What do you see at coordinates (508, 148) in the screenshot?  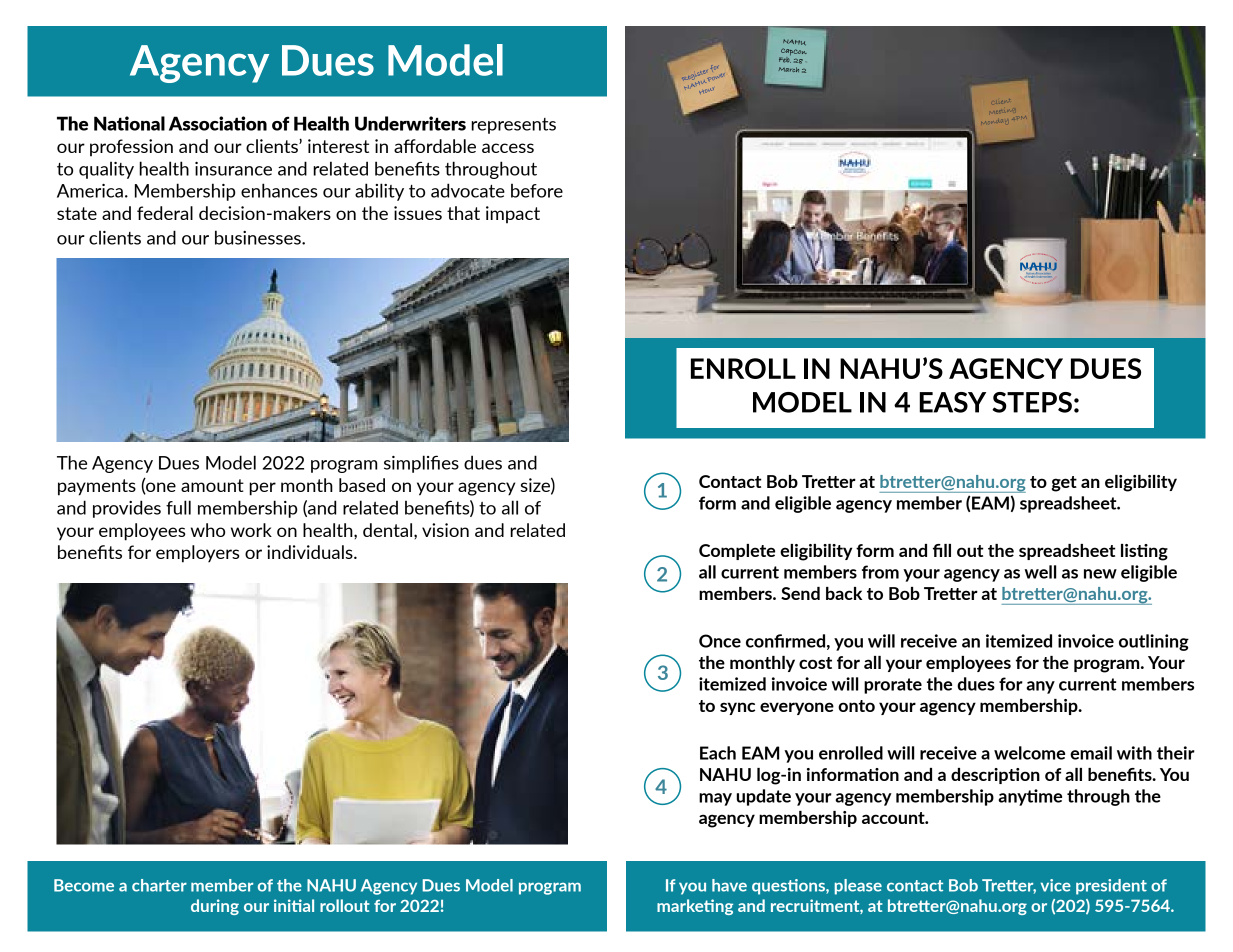 I see `access` at bounding box center [508, 148].
